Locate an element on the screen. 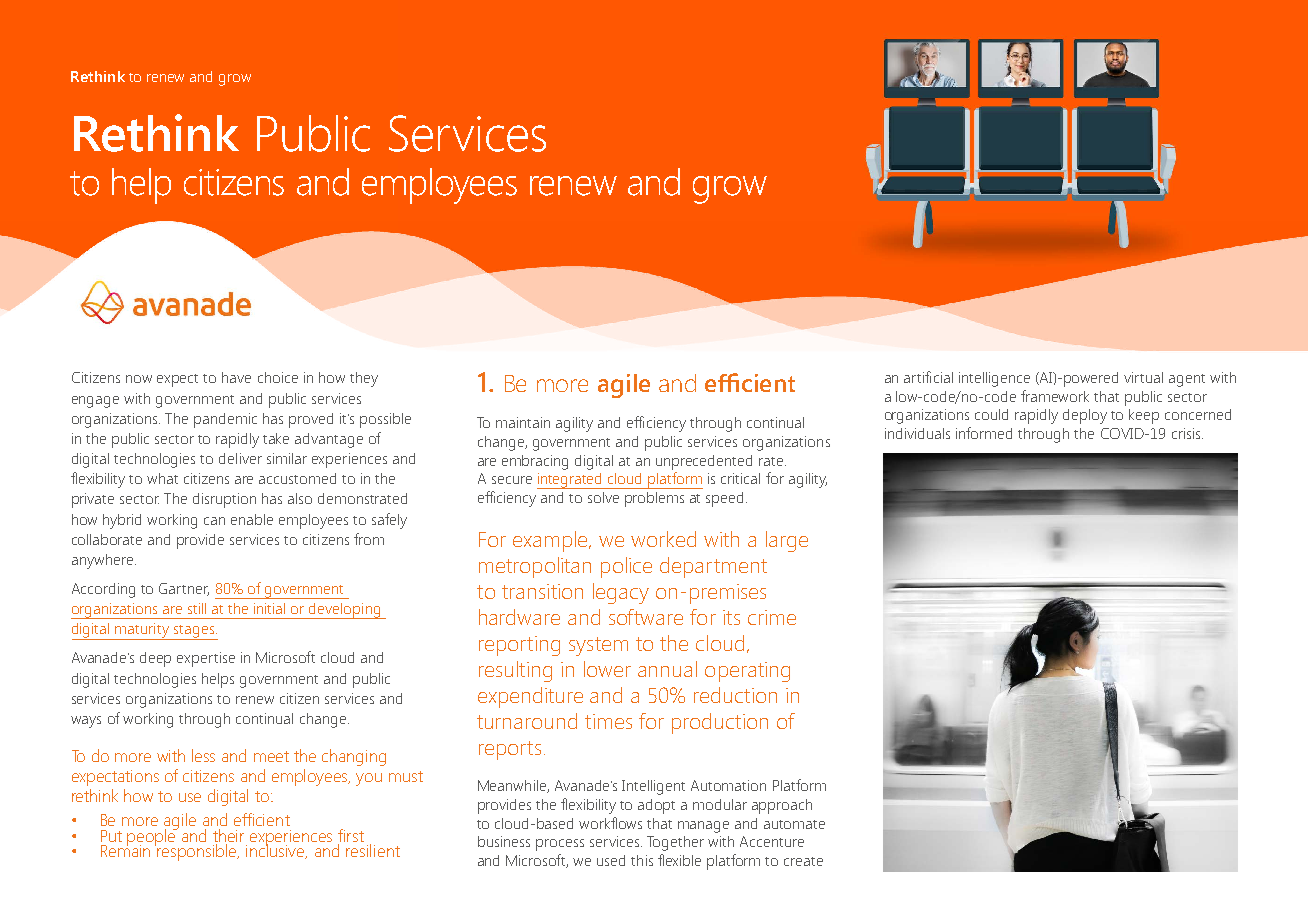  crime is located at coordinates (772, 617).
